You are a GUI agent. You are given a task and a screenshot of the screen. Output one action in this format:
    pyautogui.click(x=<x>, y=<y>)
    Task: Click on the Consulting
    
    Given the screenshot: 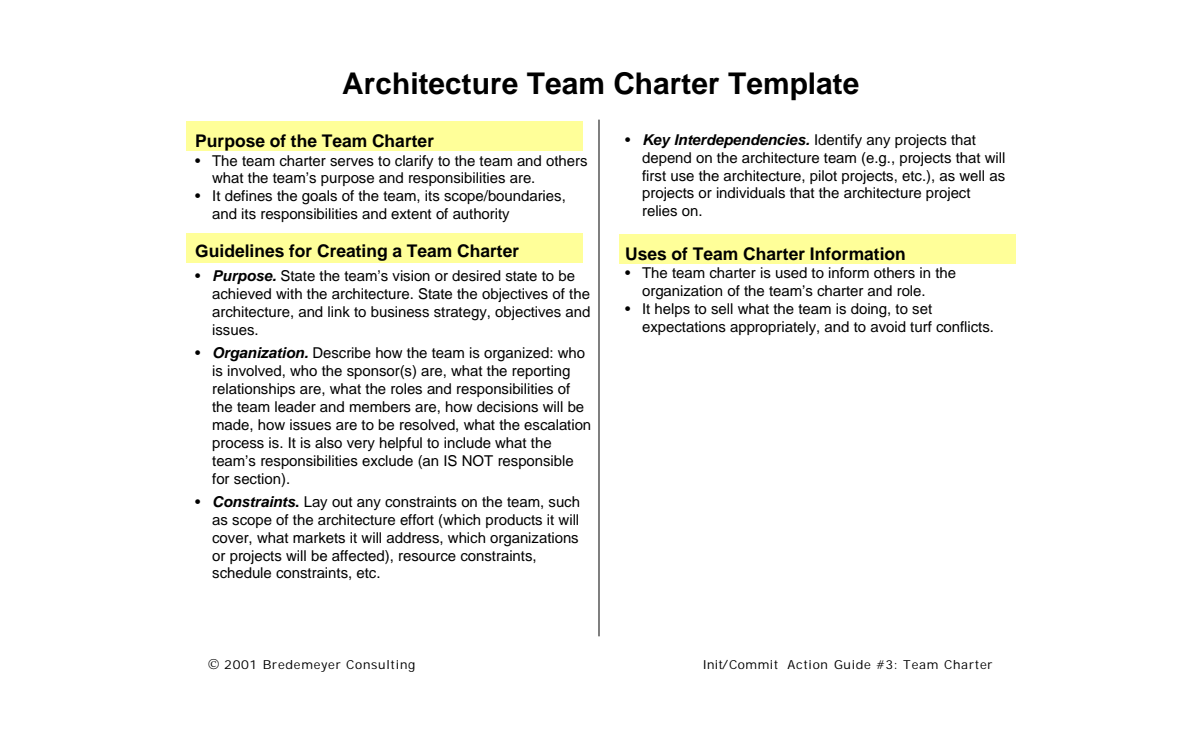 What is the action you would take?
    pyautogui.click(x=380, y=666)
